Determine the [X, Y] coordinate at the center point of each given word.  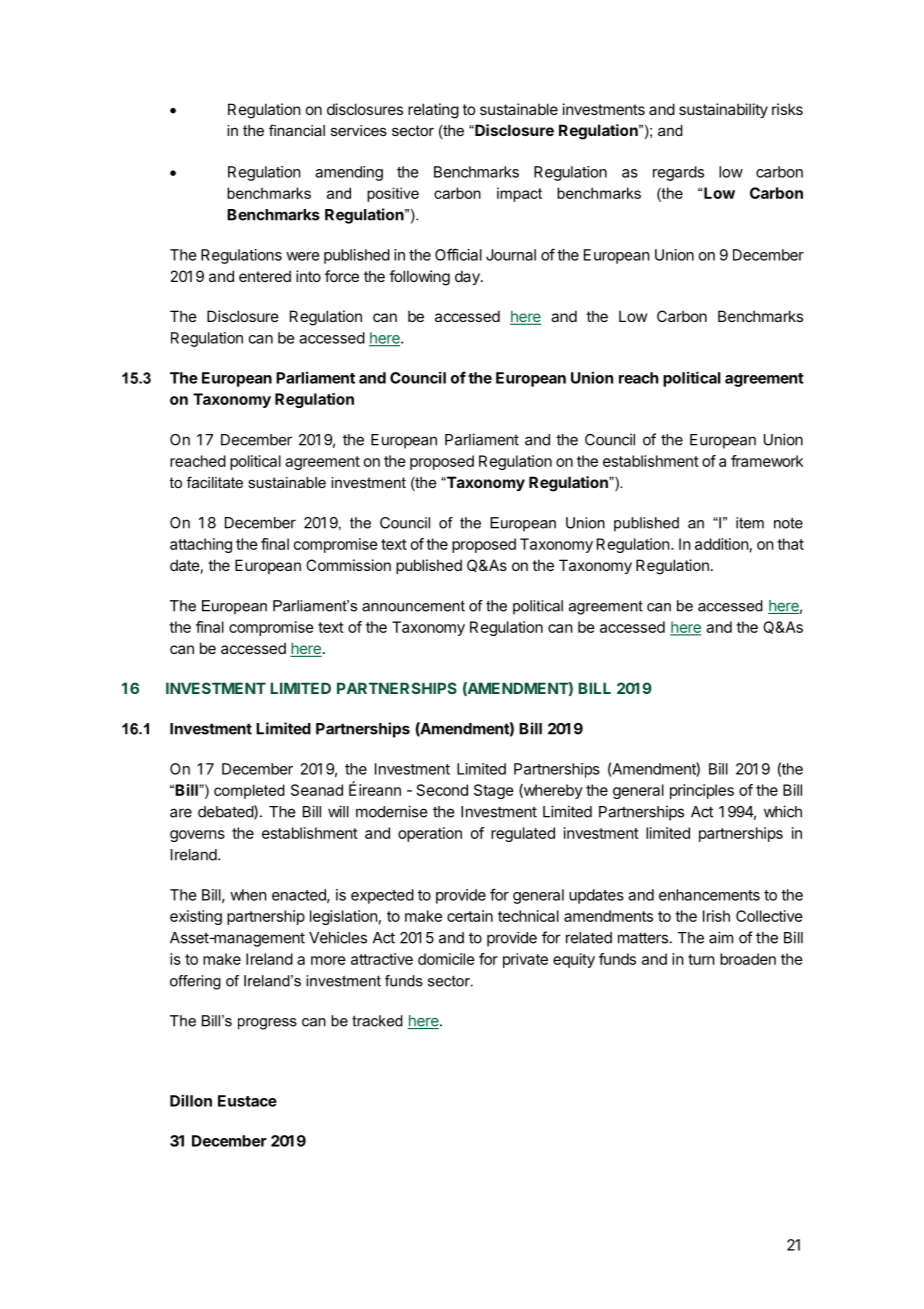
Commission [348, 565]
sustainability [723, 110]
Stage [494, 791]
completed [249, 791]
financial [297, 130]
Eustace [247, 1101]
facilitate [215, 482]
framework [767, 461]
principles [702, 791]
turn [701, 959]
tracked [377, 1021]
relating [433, 111]
